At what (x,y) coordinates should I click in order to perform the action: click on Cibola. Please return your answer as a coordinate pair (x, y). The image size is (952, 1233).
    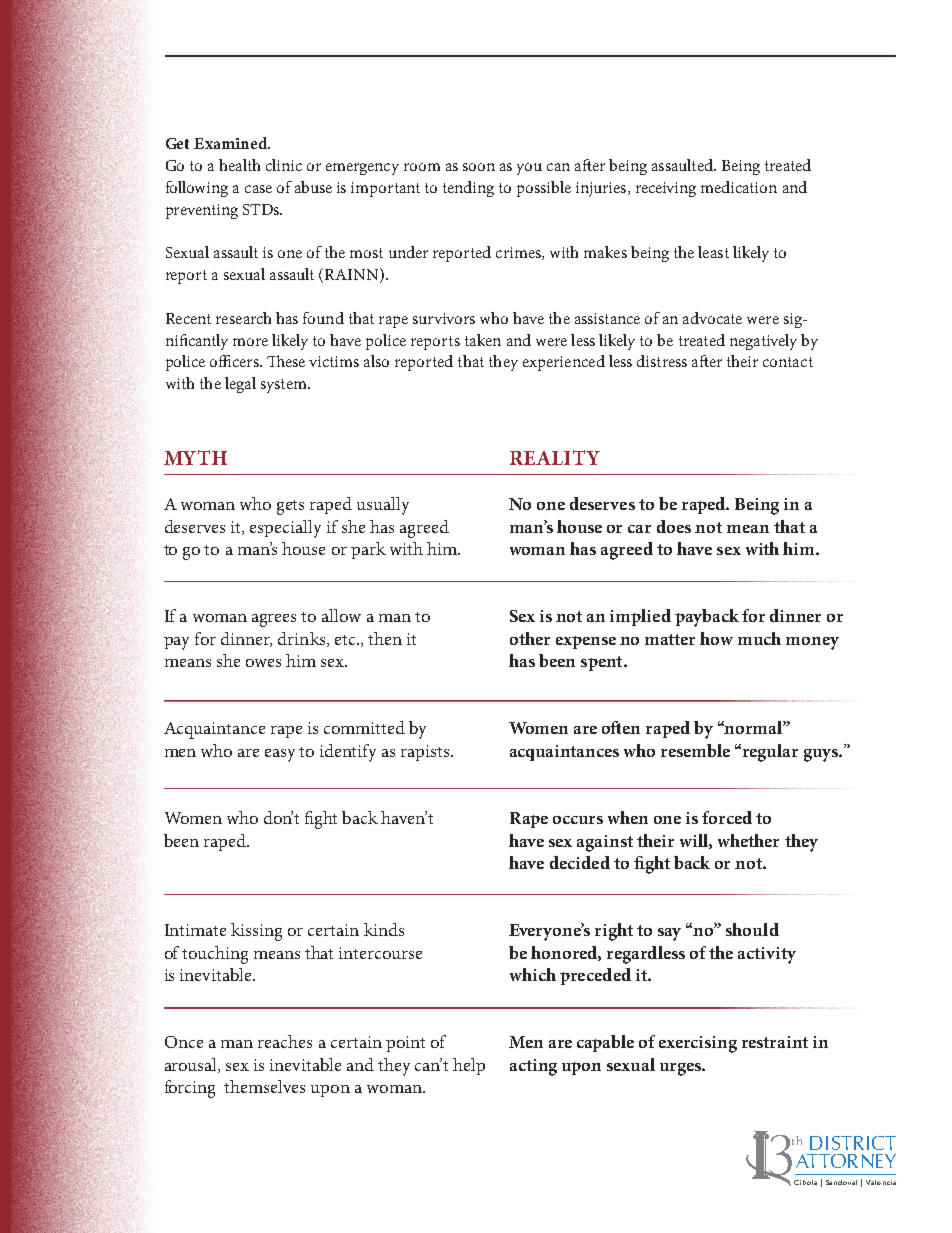
    Looking at the image, I should click on (805, 1182).
